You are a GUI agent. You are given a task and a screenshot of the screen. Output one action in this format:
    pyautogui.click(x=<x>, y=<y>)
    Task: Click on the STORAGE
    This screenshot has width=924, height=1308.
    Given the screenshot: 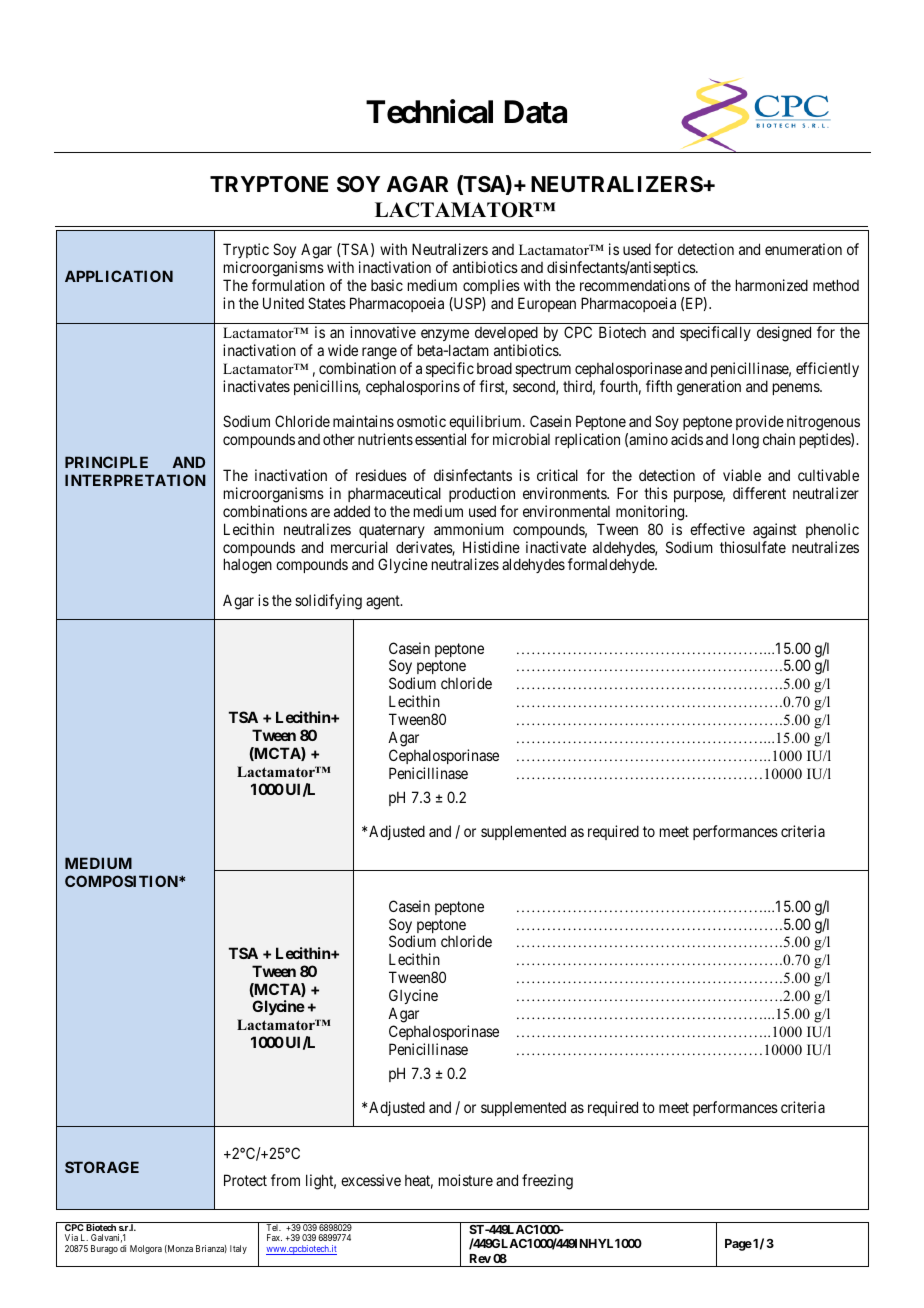 What is the action you would take?
    pyautogui.click(x=102, y=1167)
